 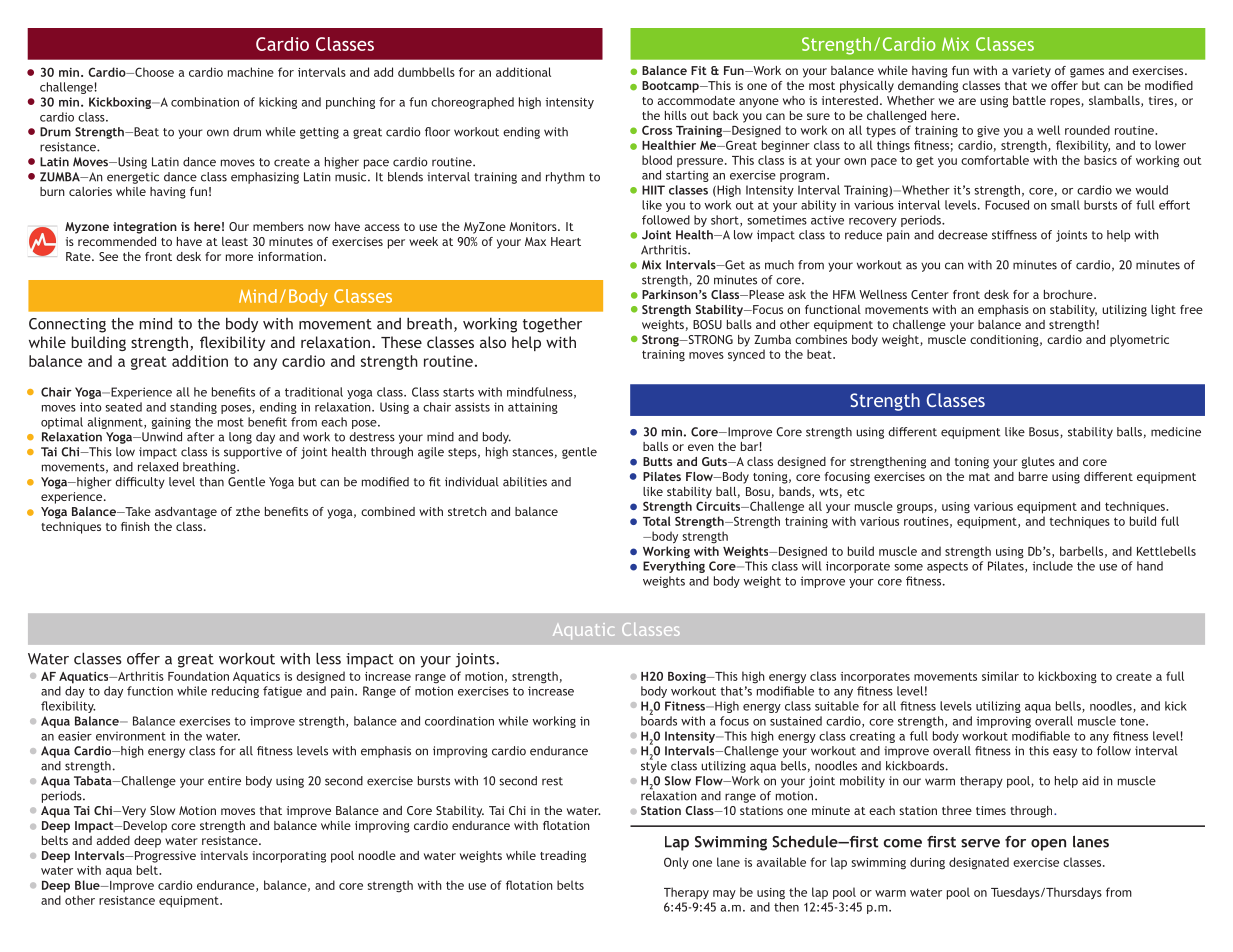 I want to click on Butts, so click(x=657, y=461).
